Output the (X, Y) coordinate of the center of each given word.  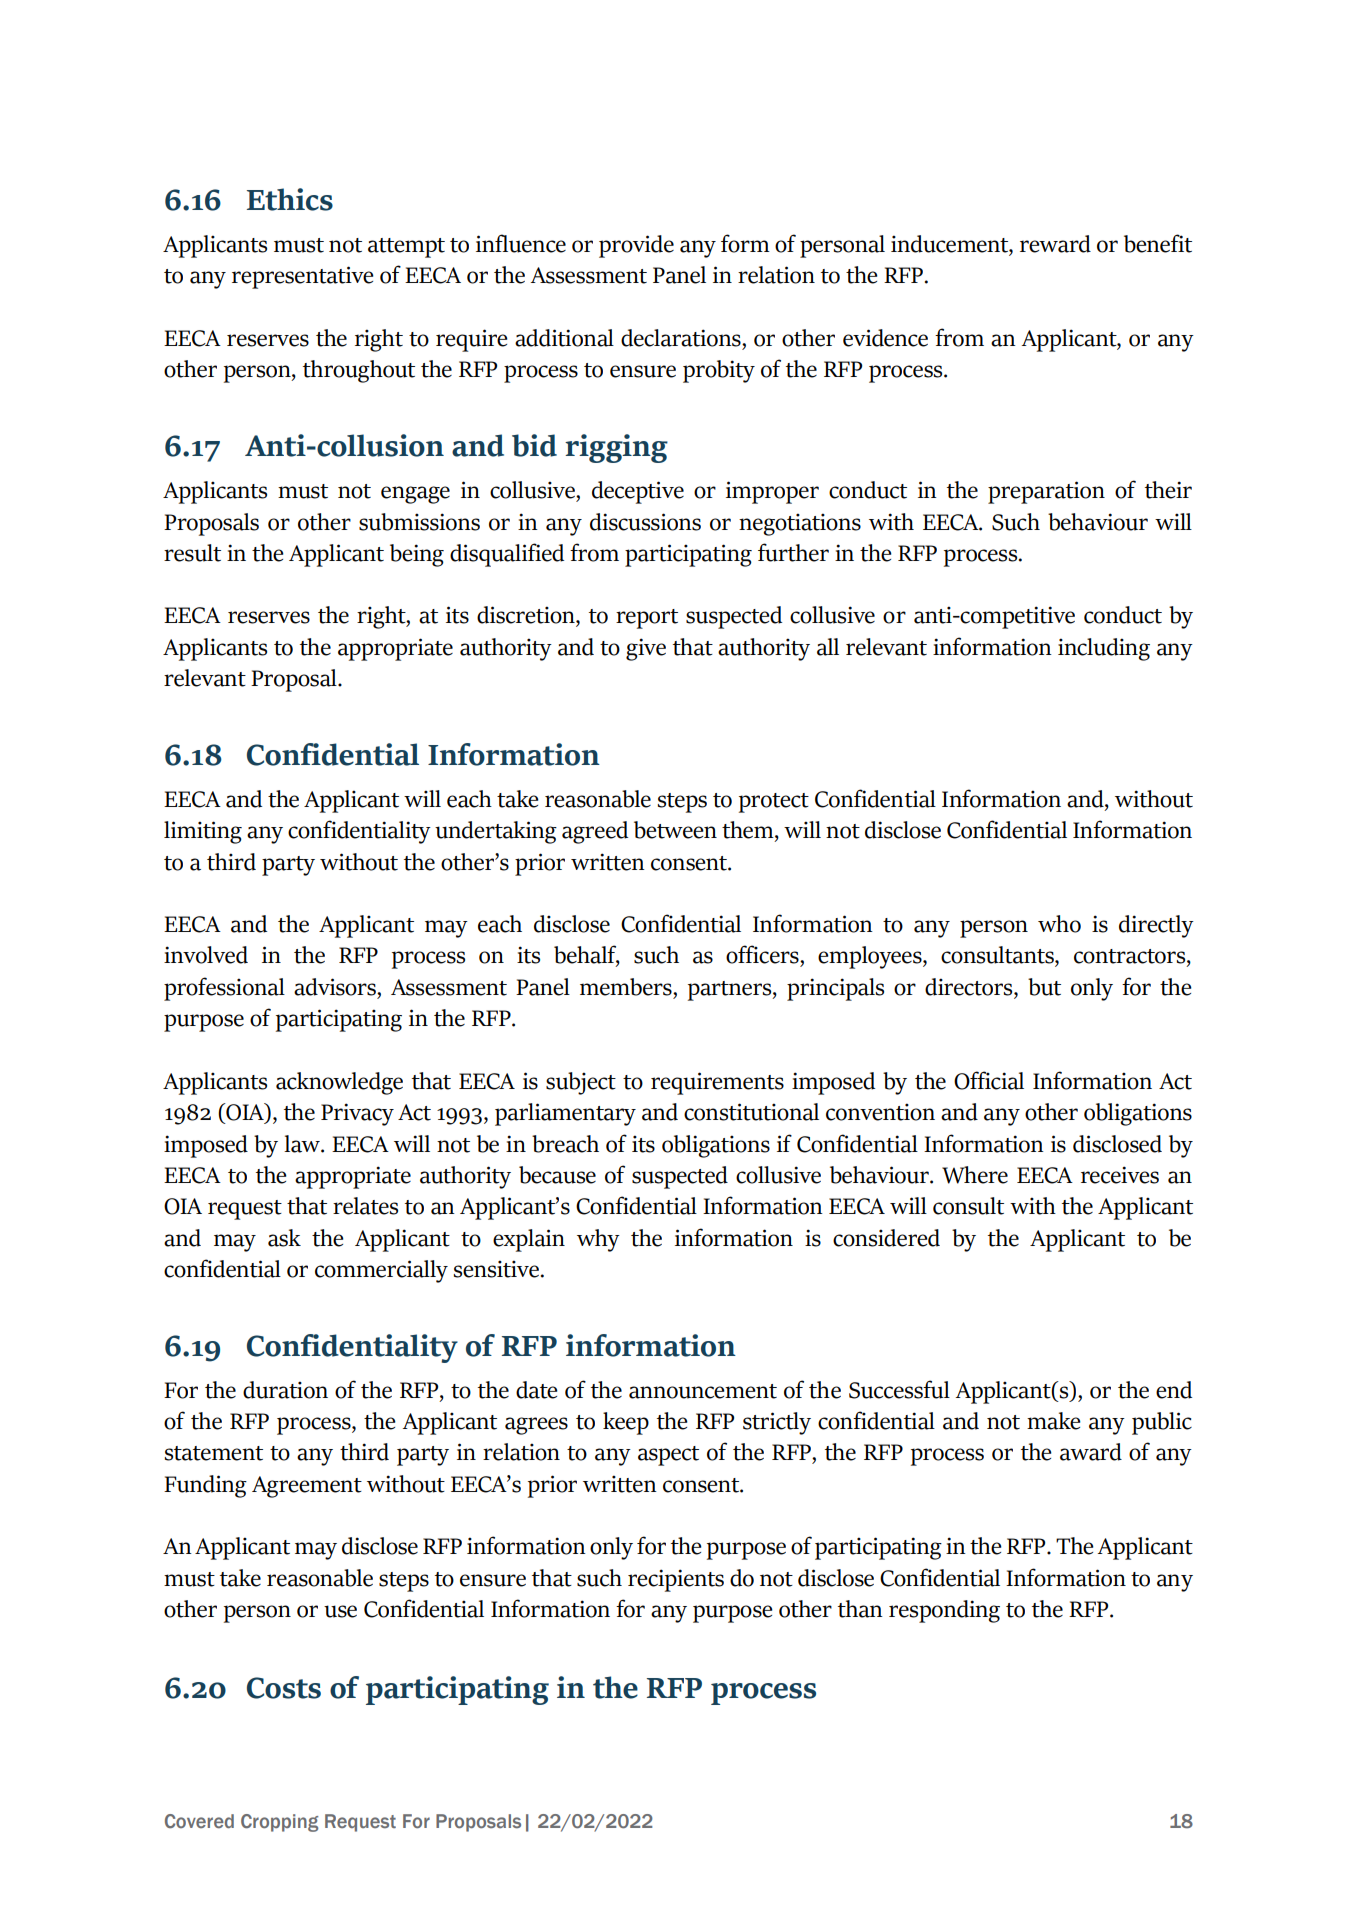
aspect (668, 1456)
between (675, 830)
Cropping (279, 1823)
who (1059, 924)
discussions (645, 522)
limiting (203, 832)
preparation (1046, 492)
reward (1055, 244)
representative (303, 277)
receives (1120, 1175)
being (417, 555)
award (1091, 1452)
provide (636, 246)
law (303, 1144)
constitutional (751, 1112)
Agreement (307, 1487)
